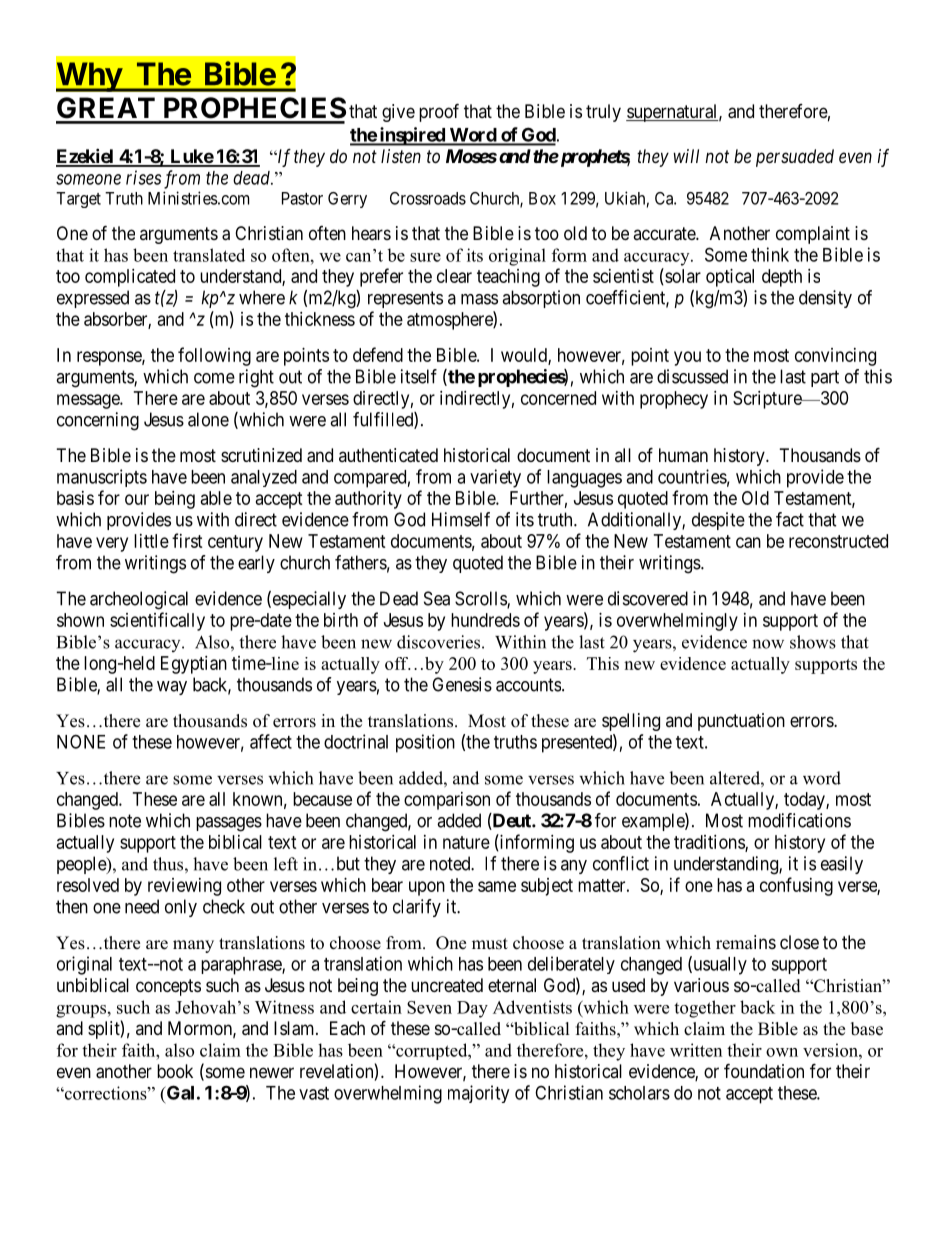  What do you see at coordinates (439, 112) in the screenshot?
I see `proof` at bounding box center [439, 112].
